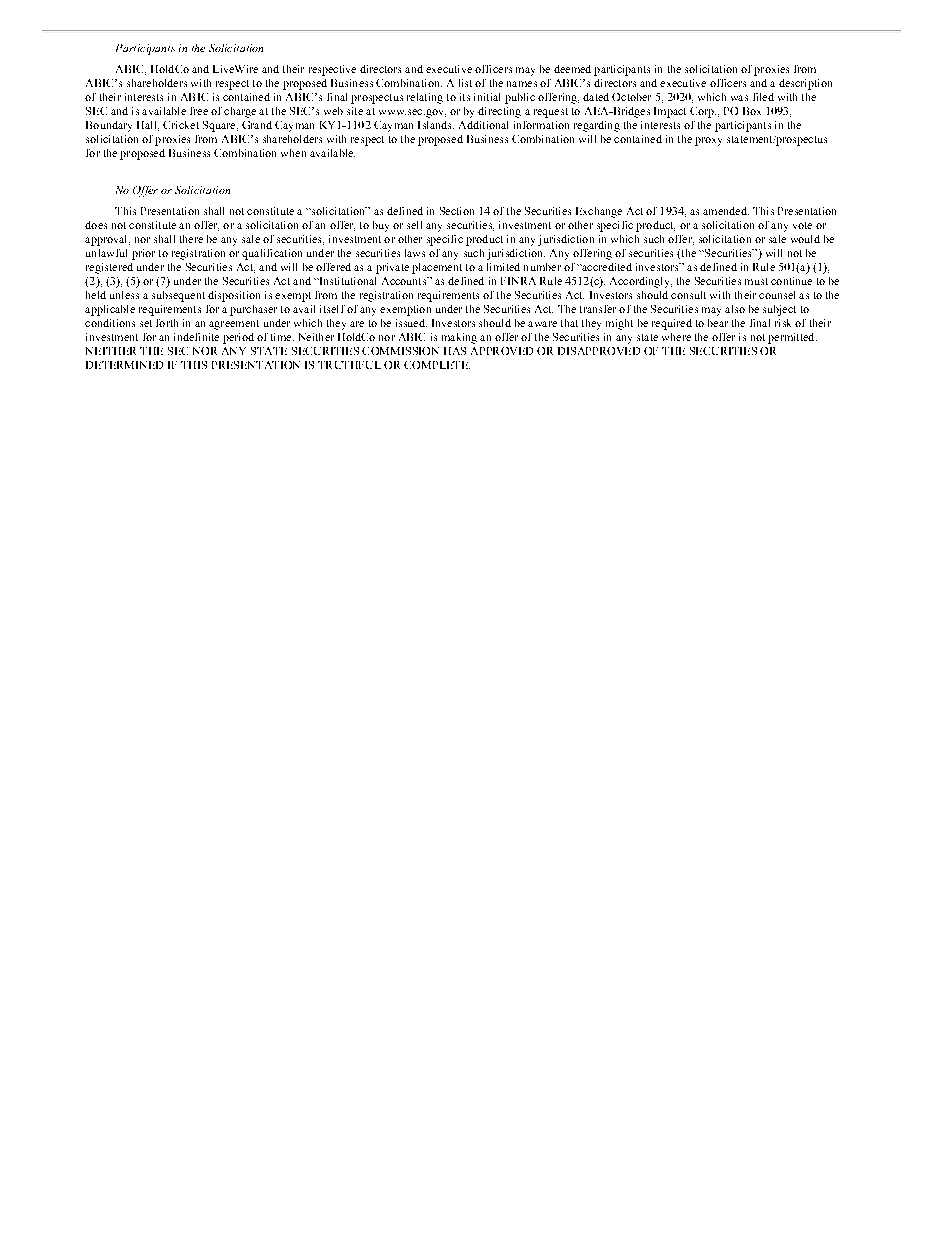  I want to click on DETERMINED, so click(124, 365).
